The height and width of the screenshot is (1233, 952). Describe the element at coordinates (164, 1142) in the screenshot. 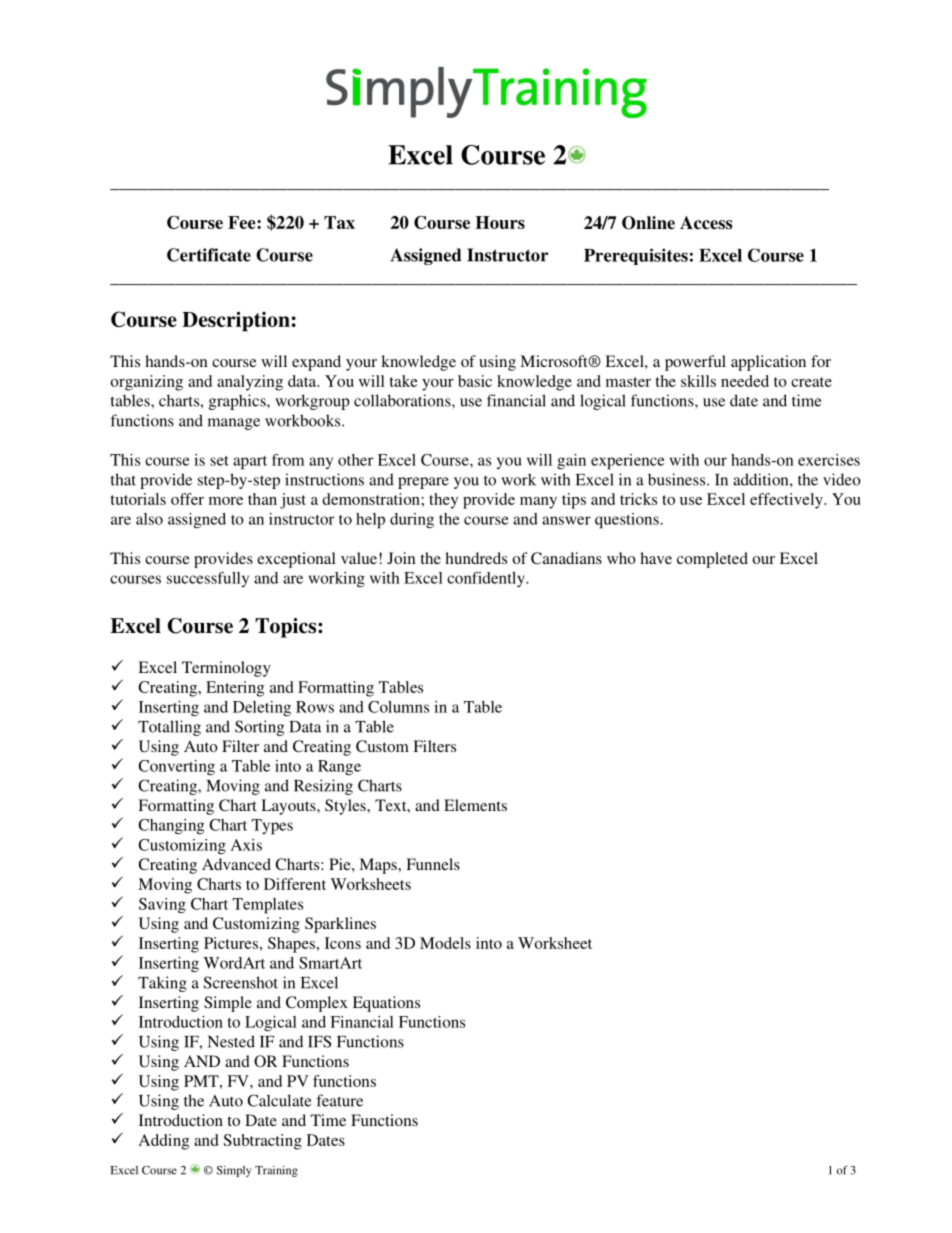

I see `Adding` at that location.
